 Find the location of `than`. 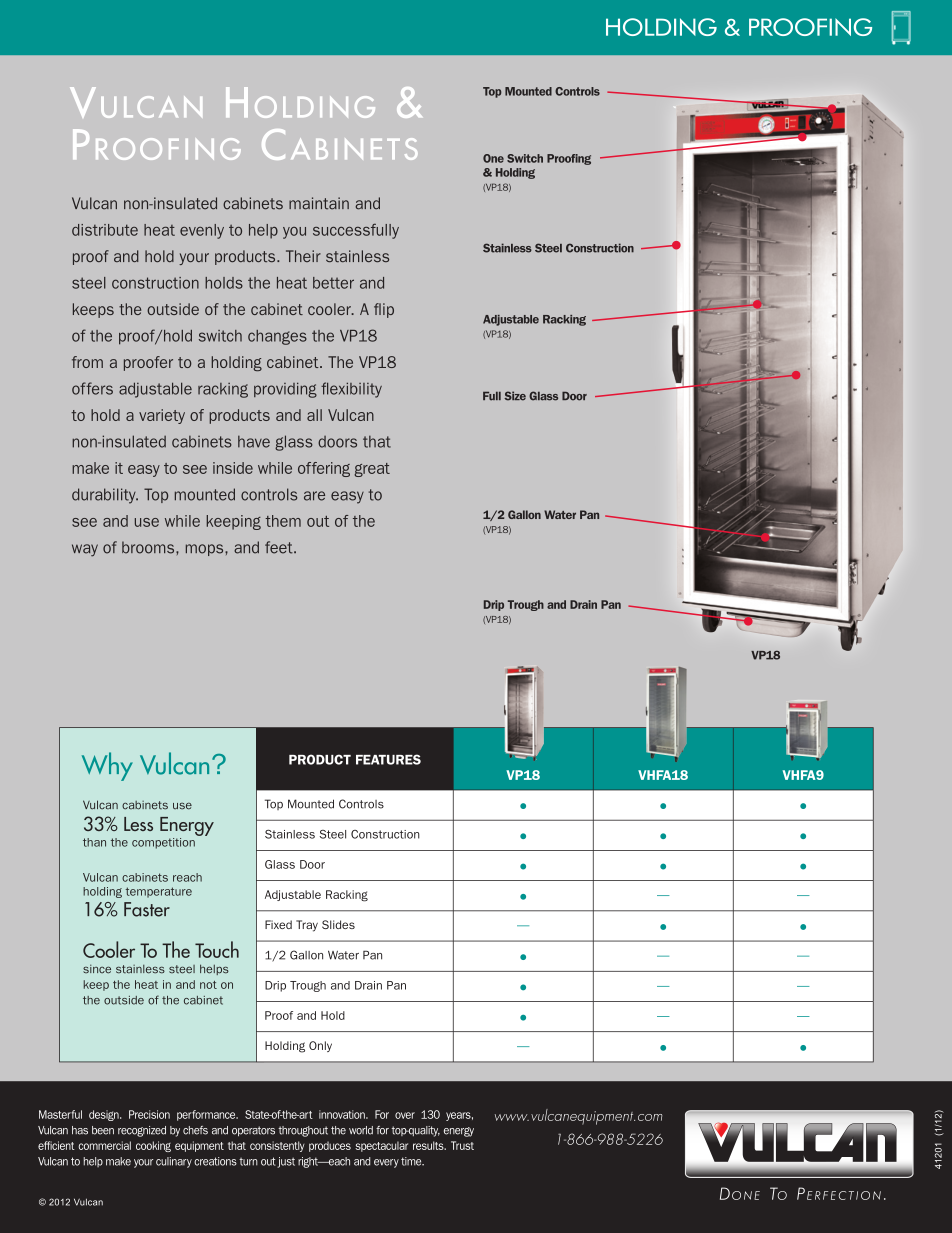

than is located at coordinates (94, 842).
